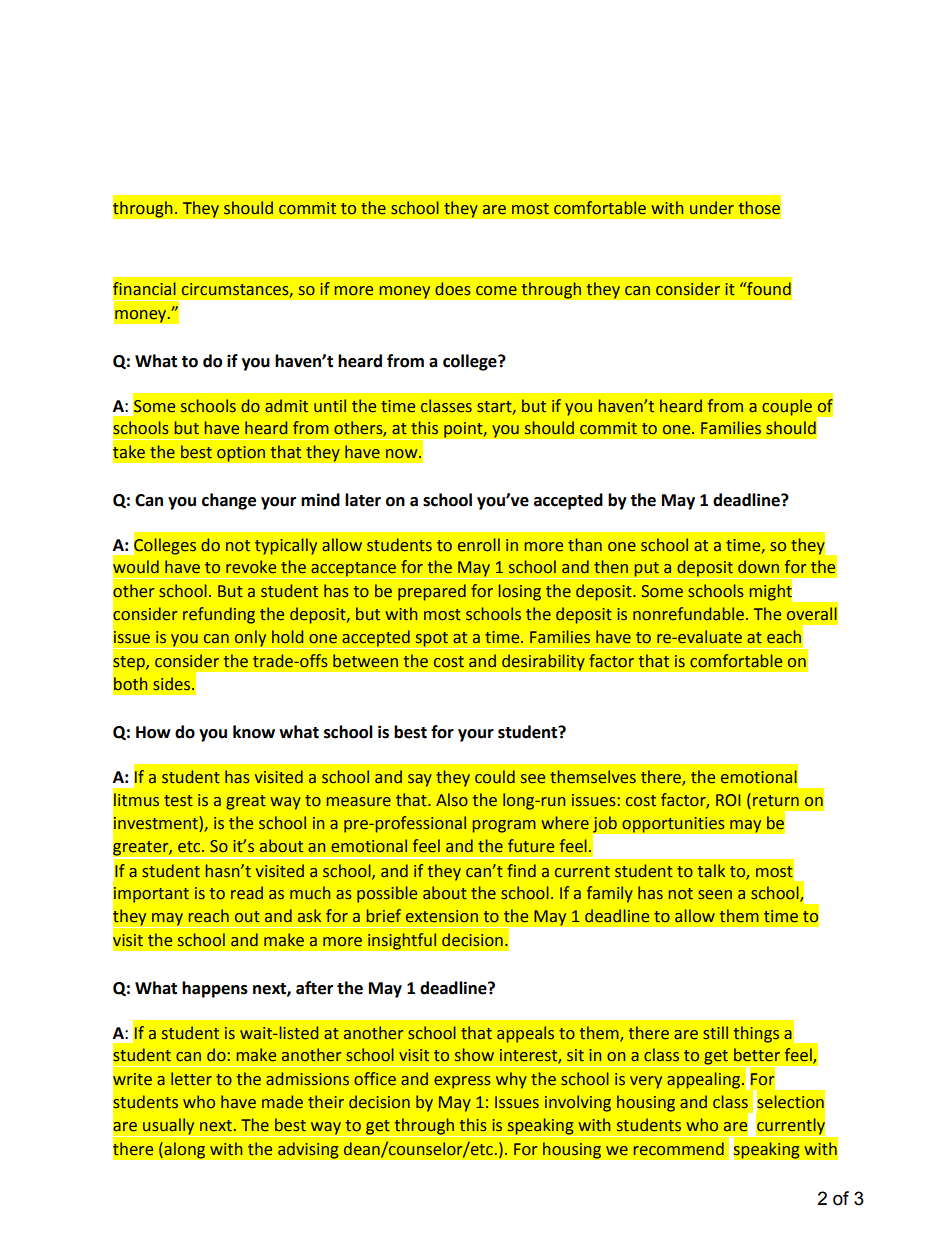 Image resolution: width=952 pixels, height=1233 pixels. What do you see at coordinates (442, 916) in the document?
I see `extension` at bounding box center [442, 916].
